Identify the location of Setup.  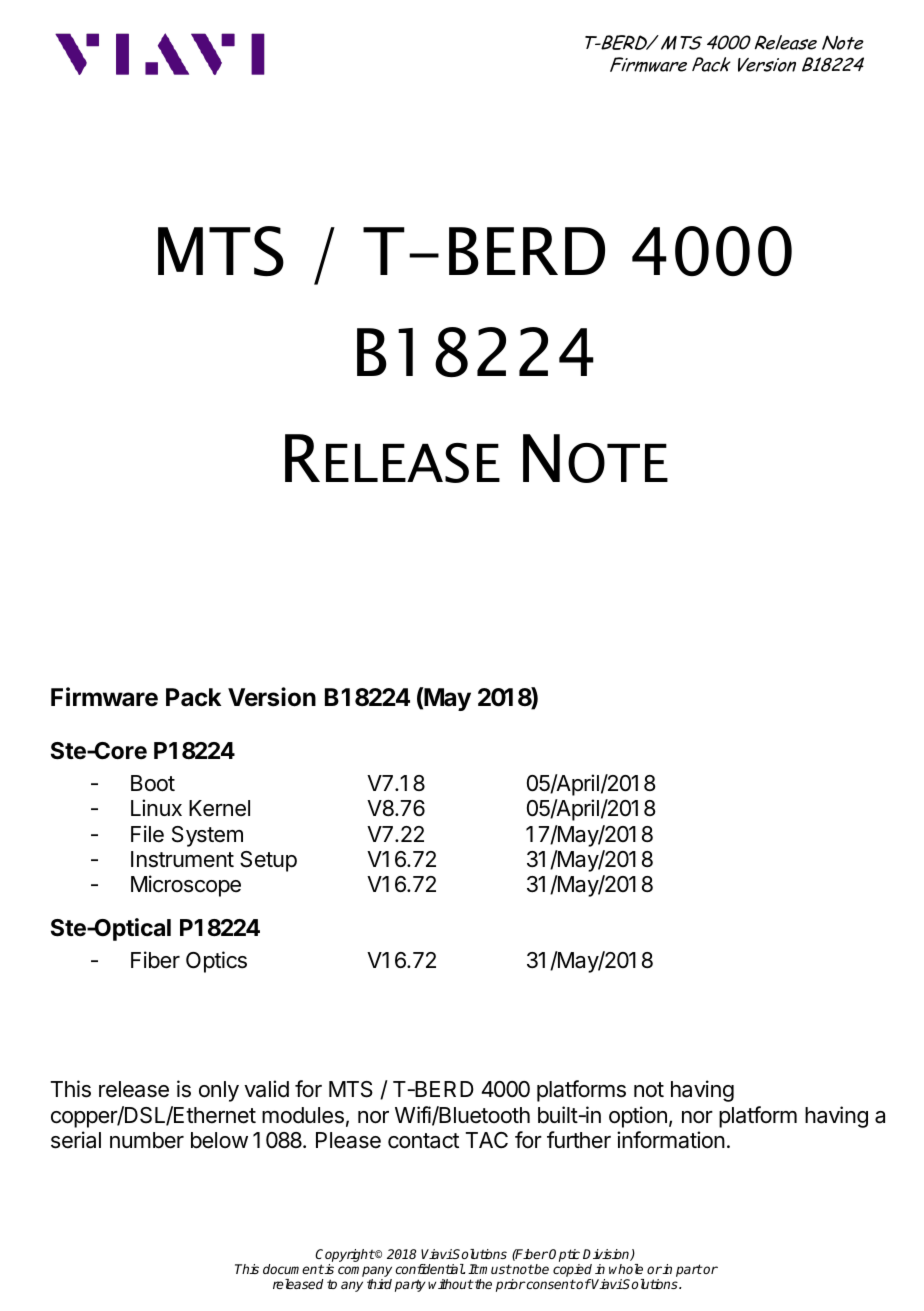
(268, 861).
